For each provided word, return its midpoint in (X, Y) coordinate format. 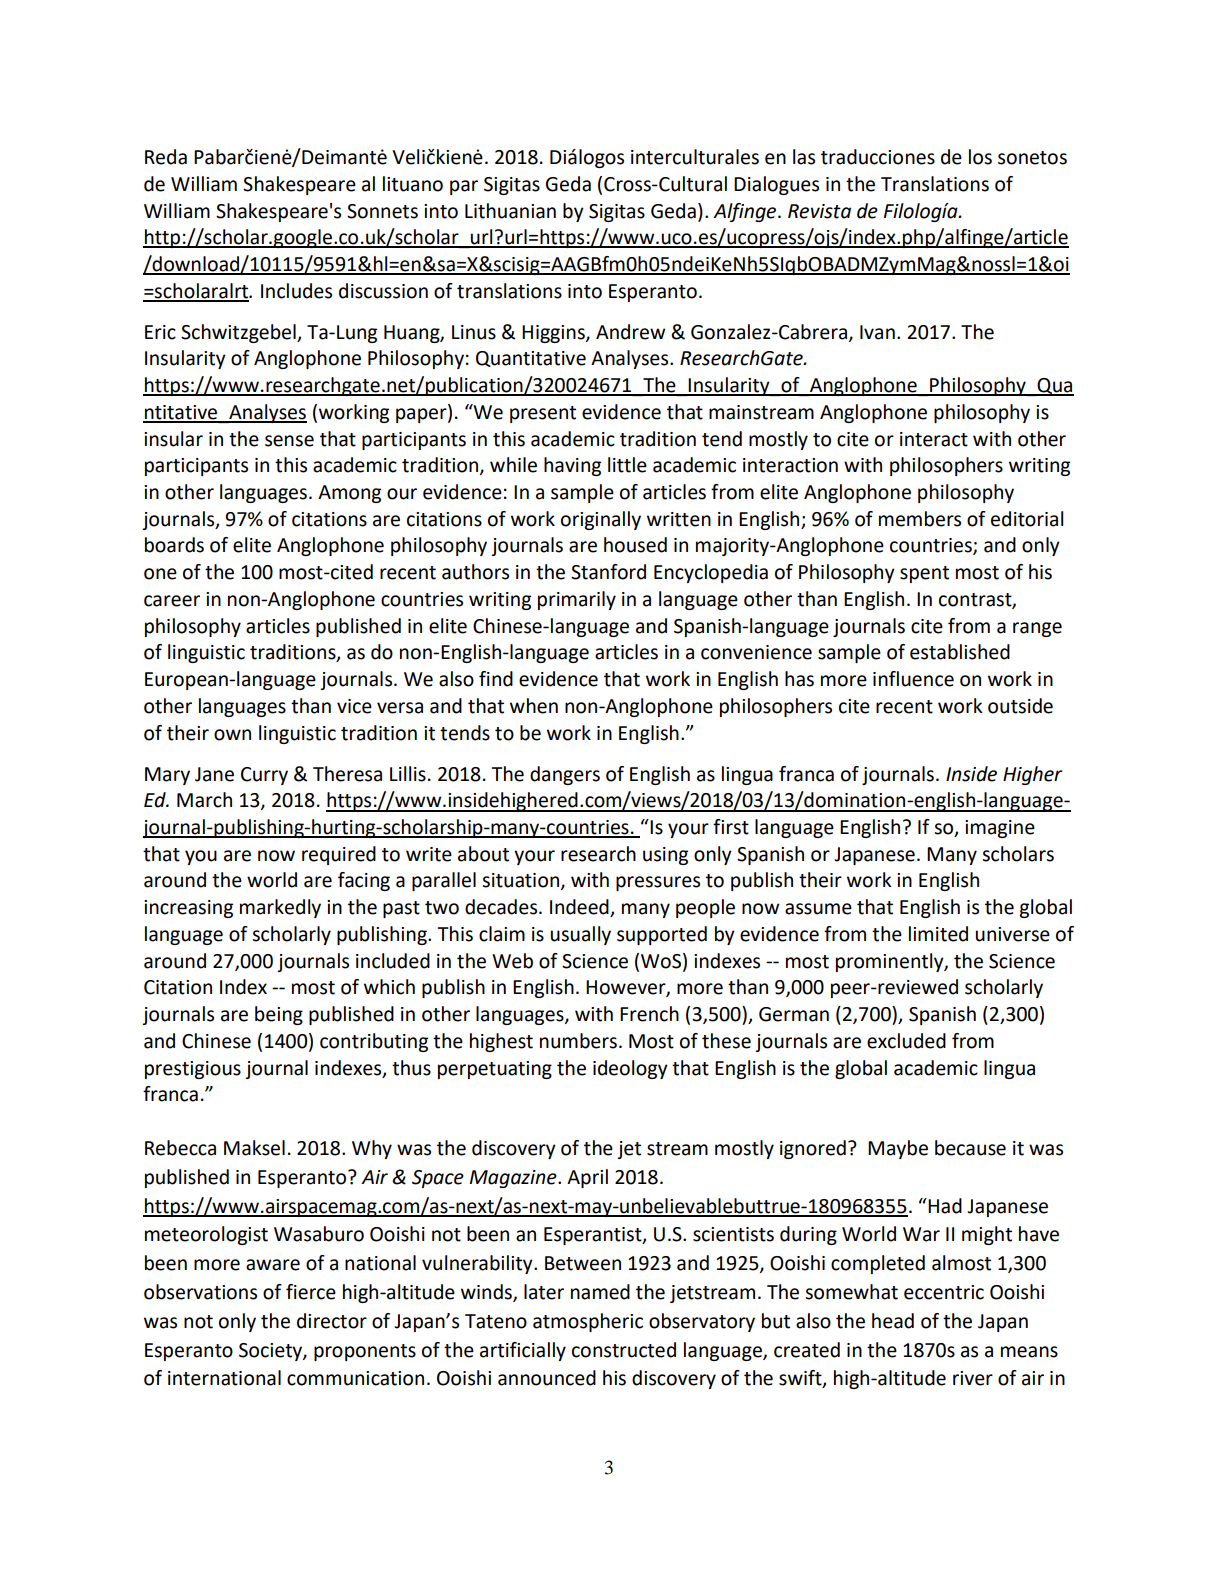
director (332, 1321)
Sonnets (382, 211)
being (279, 1015)
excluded (906, 1041)
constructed (624, 1350)
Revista (819, 211)
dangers (565, 775)
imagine (1000, 829)
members (920, 519)
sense (289, 441)
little (627, 465)
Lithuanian (510, 211)
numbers (578, 1041)
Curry (264, 776)
